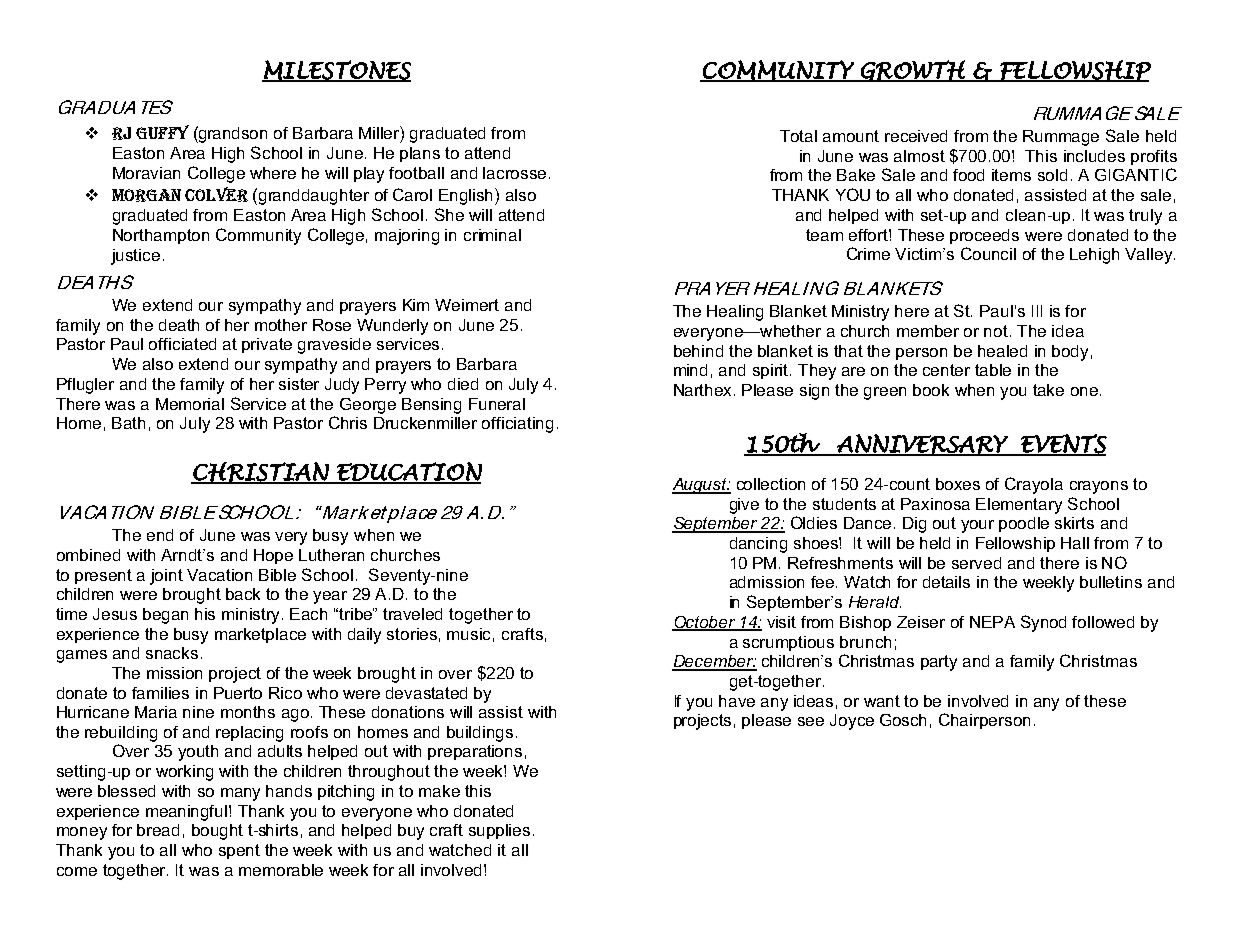 The image size is (1233, 952). I want to click on spent, so click(239, 851).
